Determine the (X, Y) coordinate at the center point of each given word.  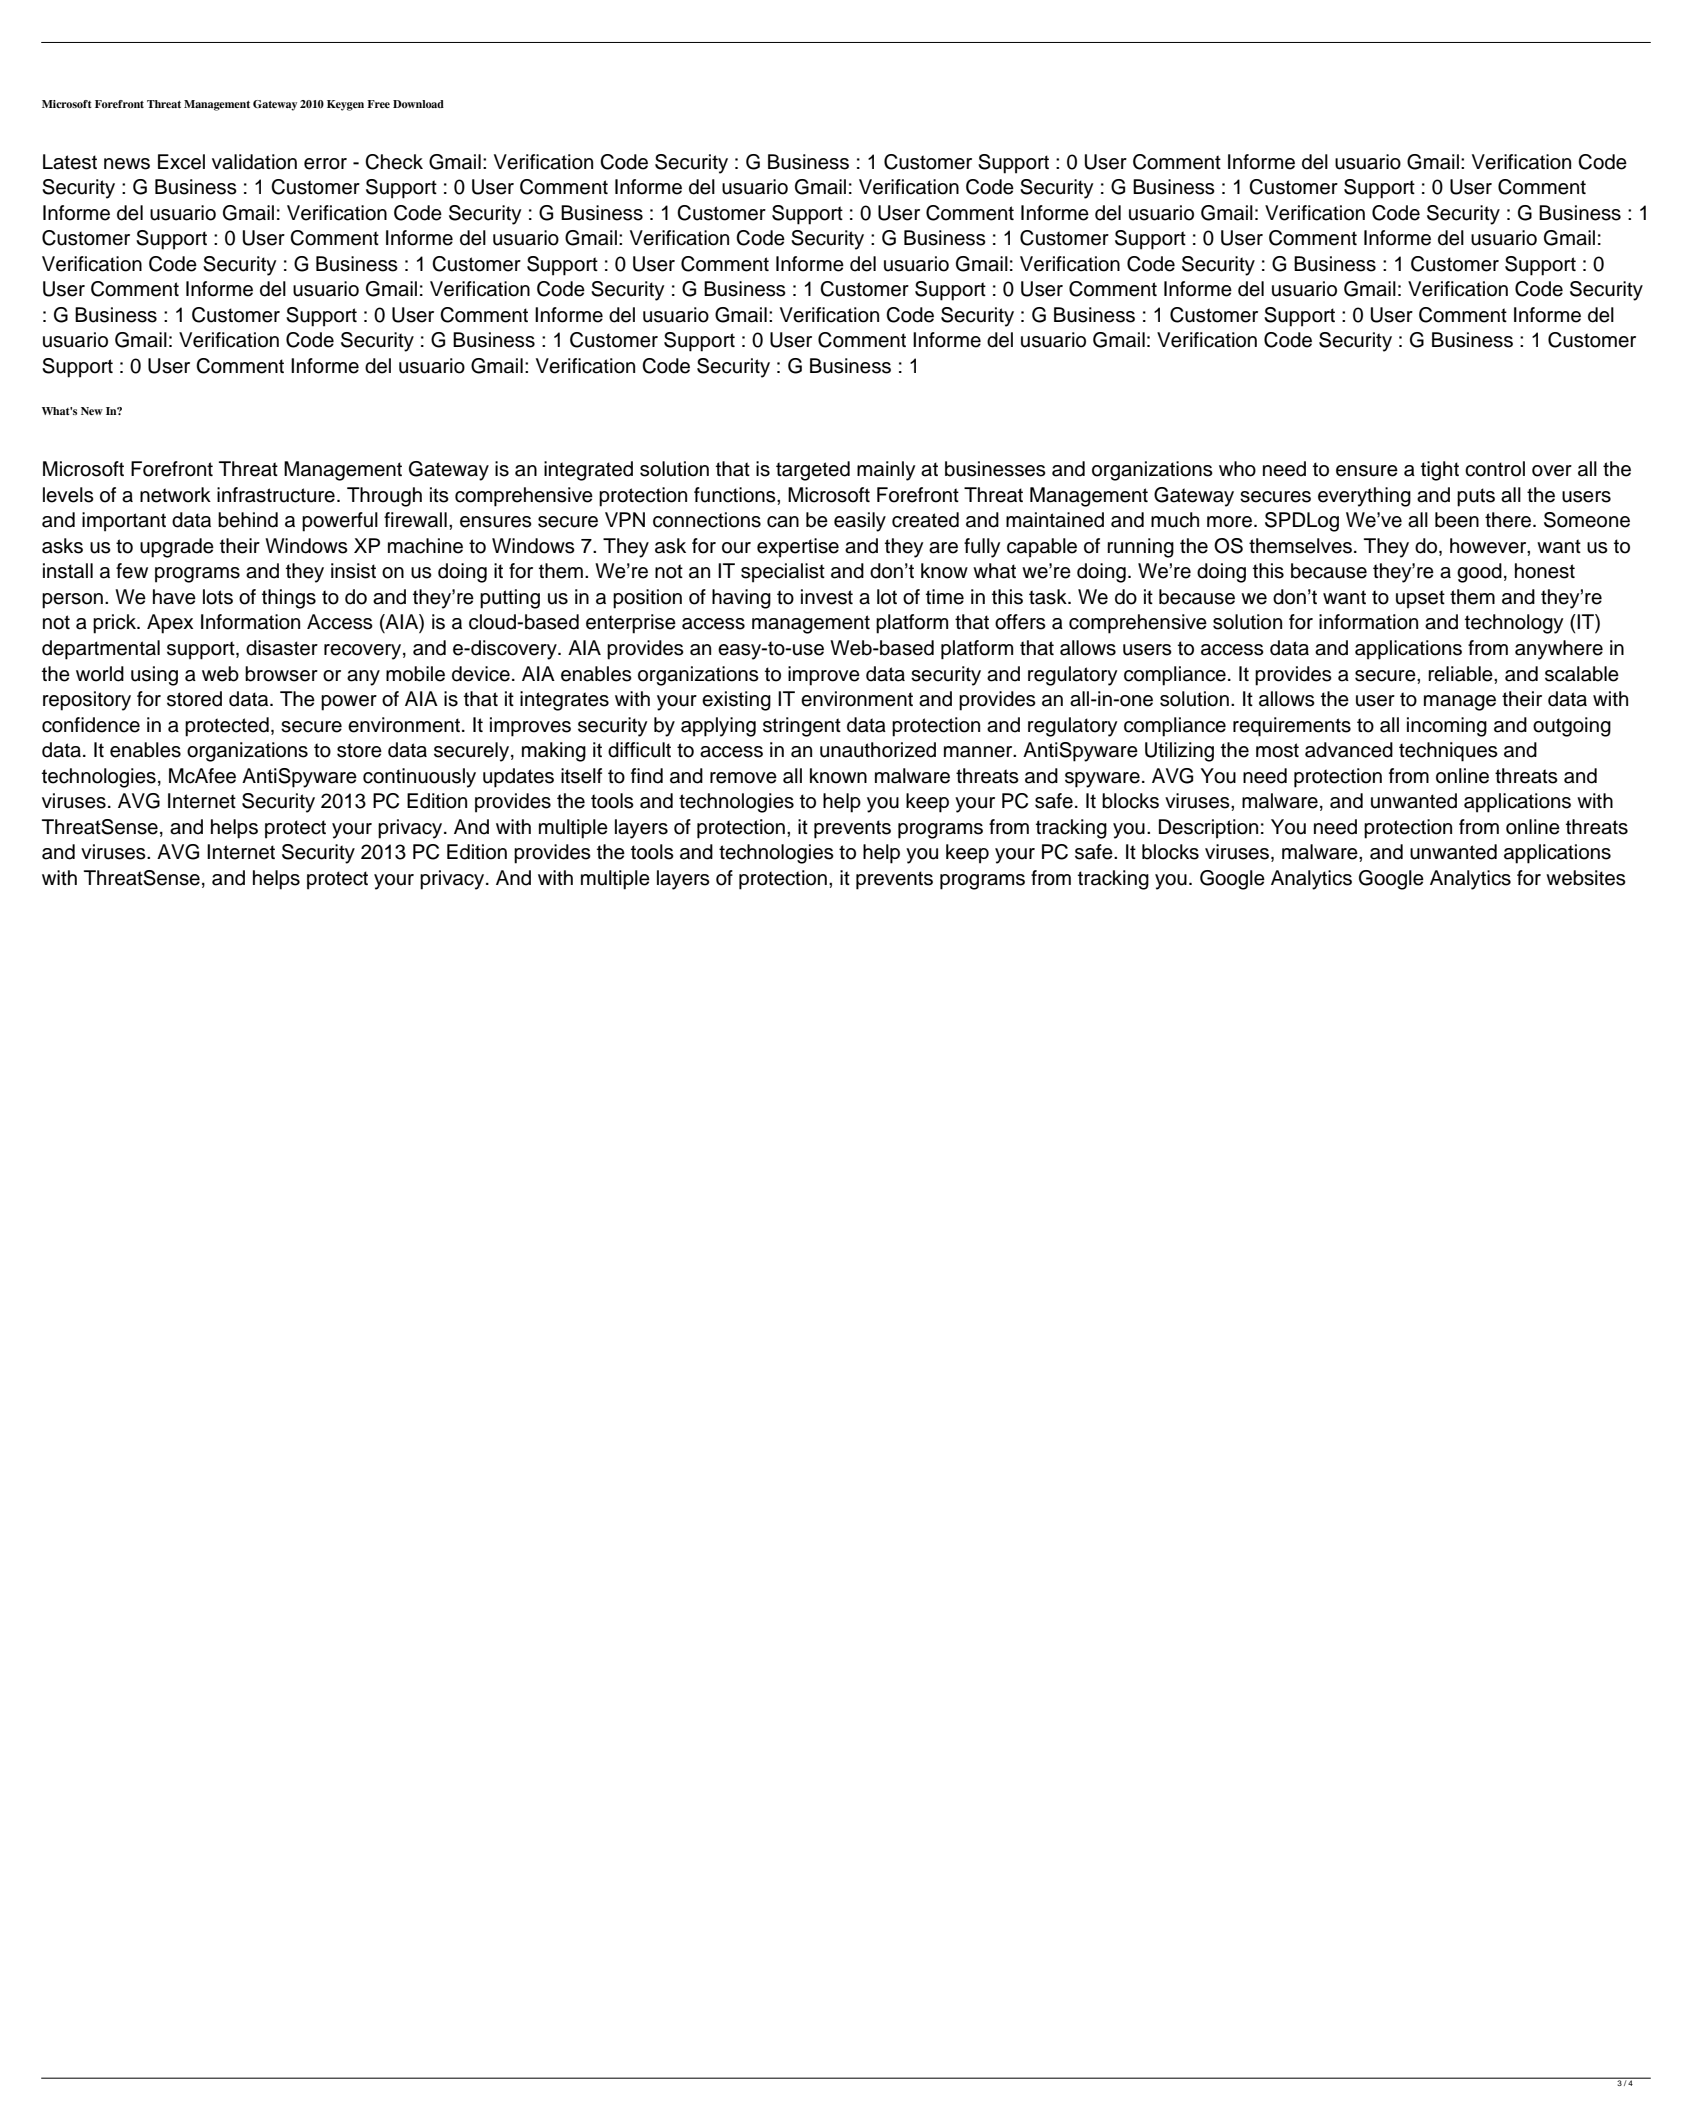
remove (743, 778)
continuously (419, 778)
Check (394, 162)
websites (1586, 878)
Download (418, 104)
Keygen (345, 105)
